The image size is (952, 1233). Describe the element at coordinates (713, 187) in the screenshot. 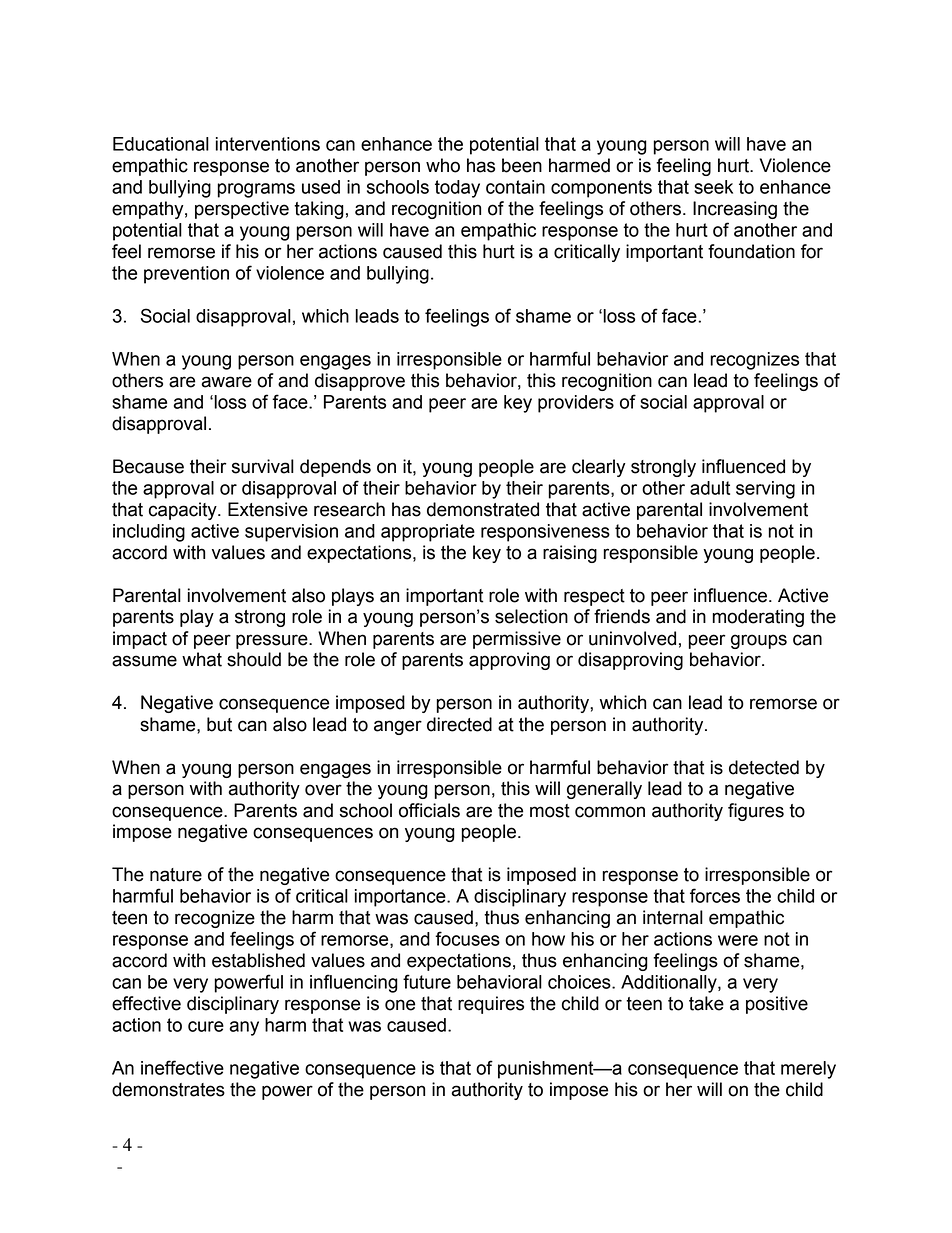

I see `seek` at that location.
